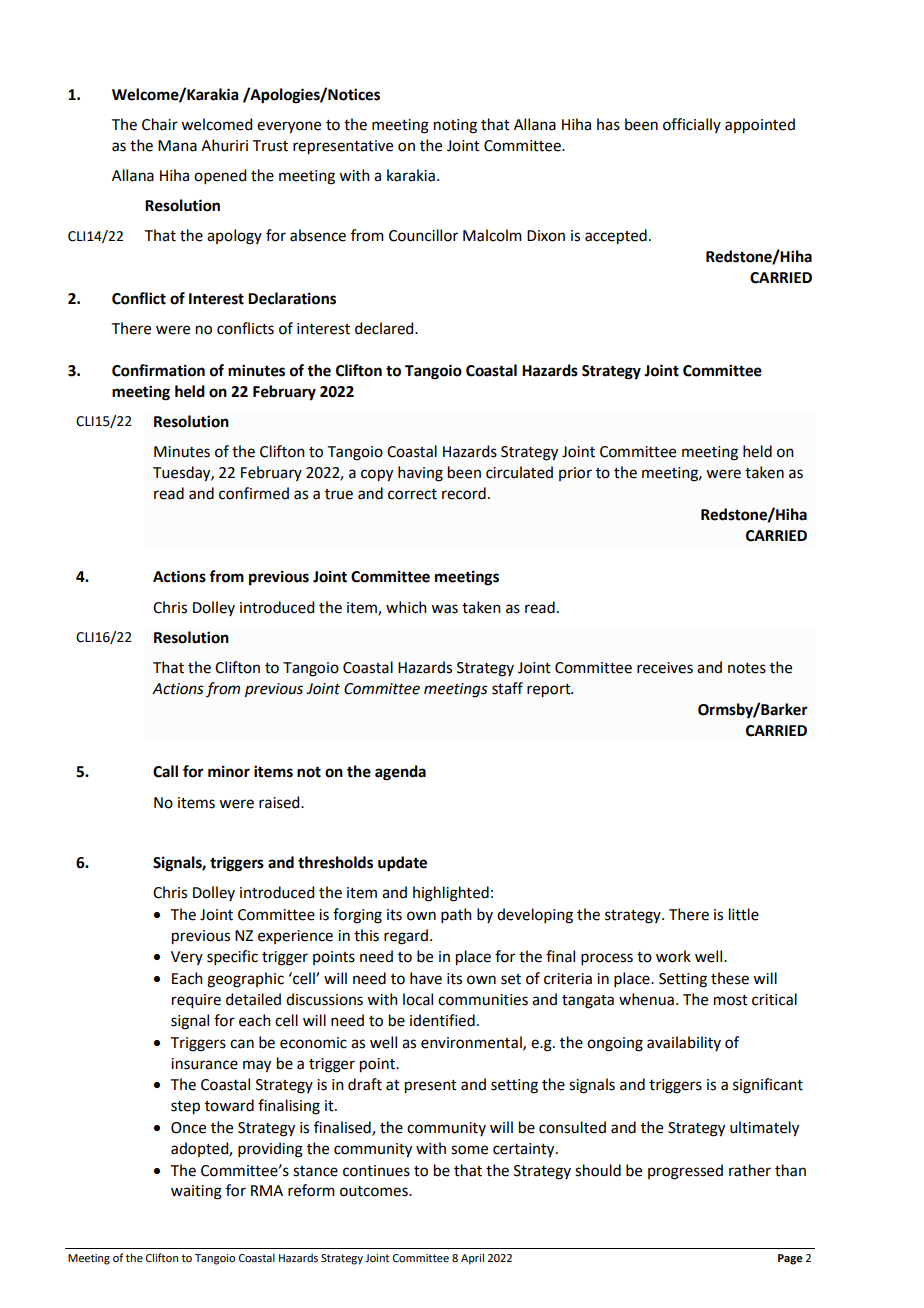  What do you see at coordinates (196, 1192) in the page?
I see `waiting` at bounding box center [196, 1192].
